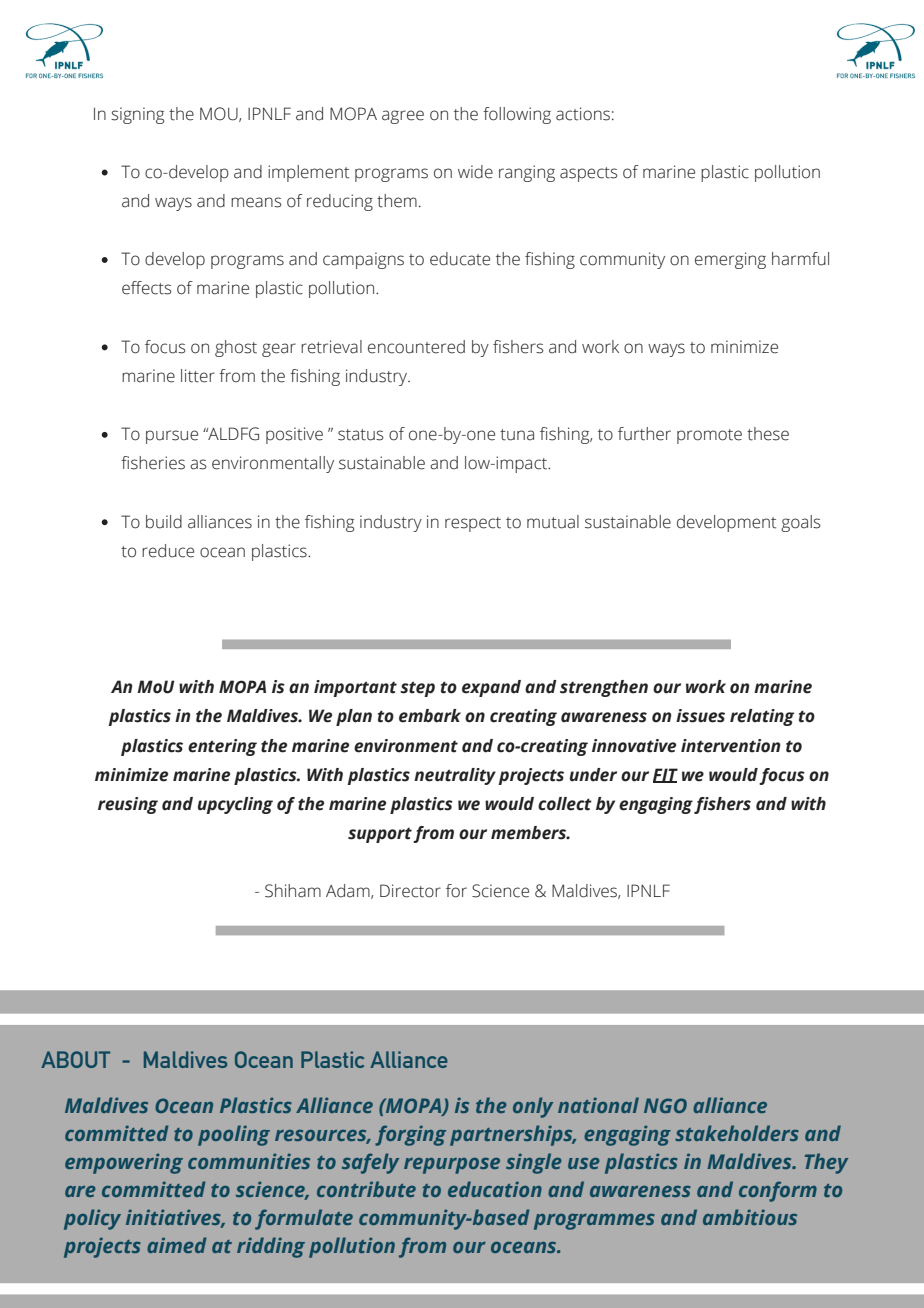  I want to click on wide, so click(475, 172).
